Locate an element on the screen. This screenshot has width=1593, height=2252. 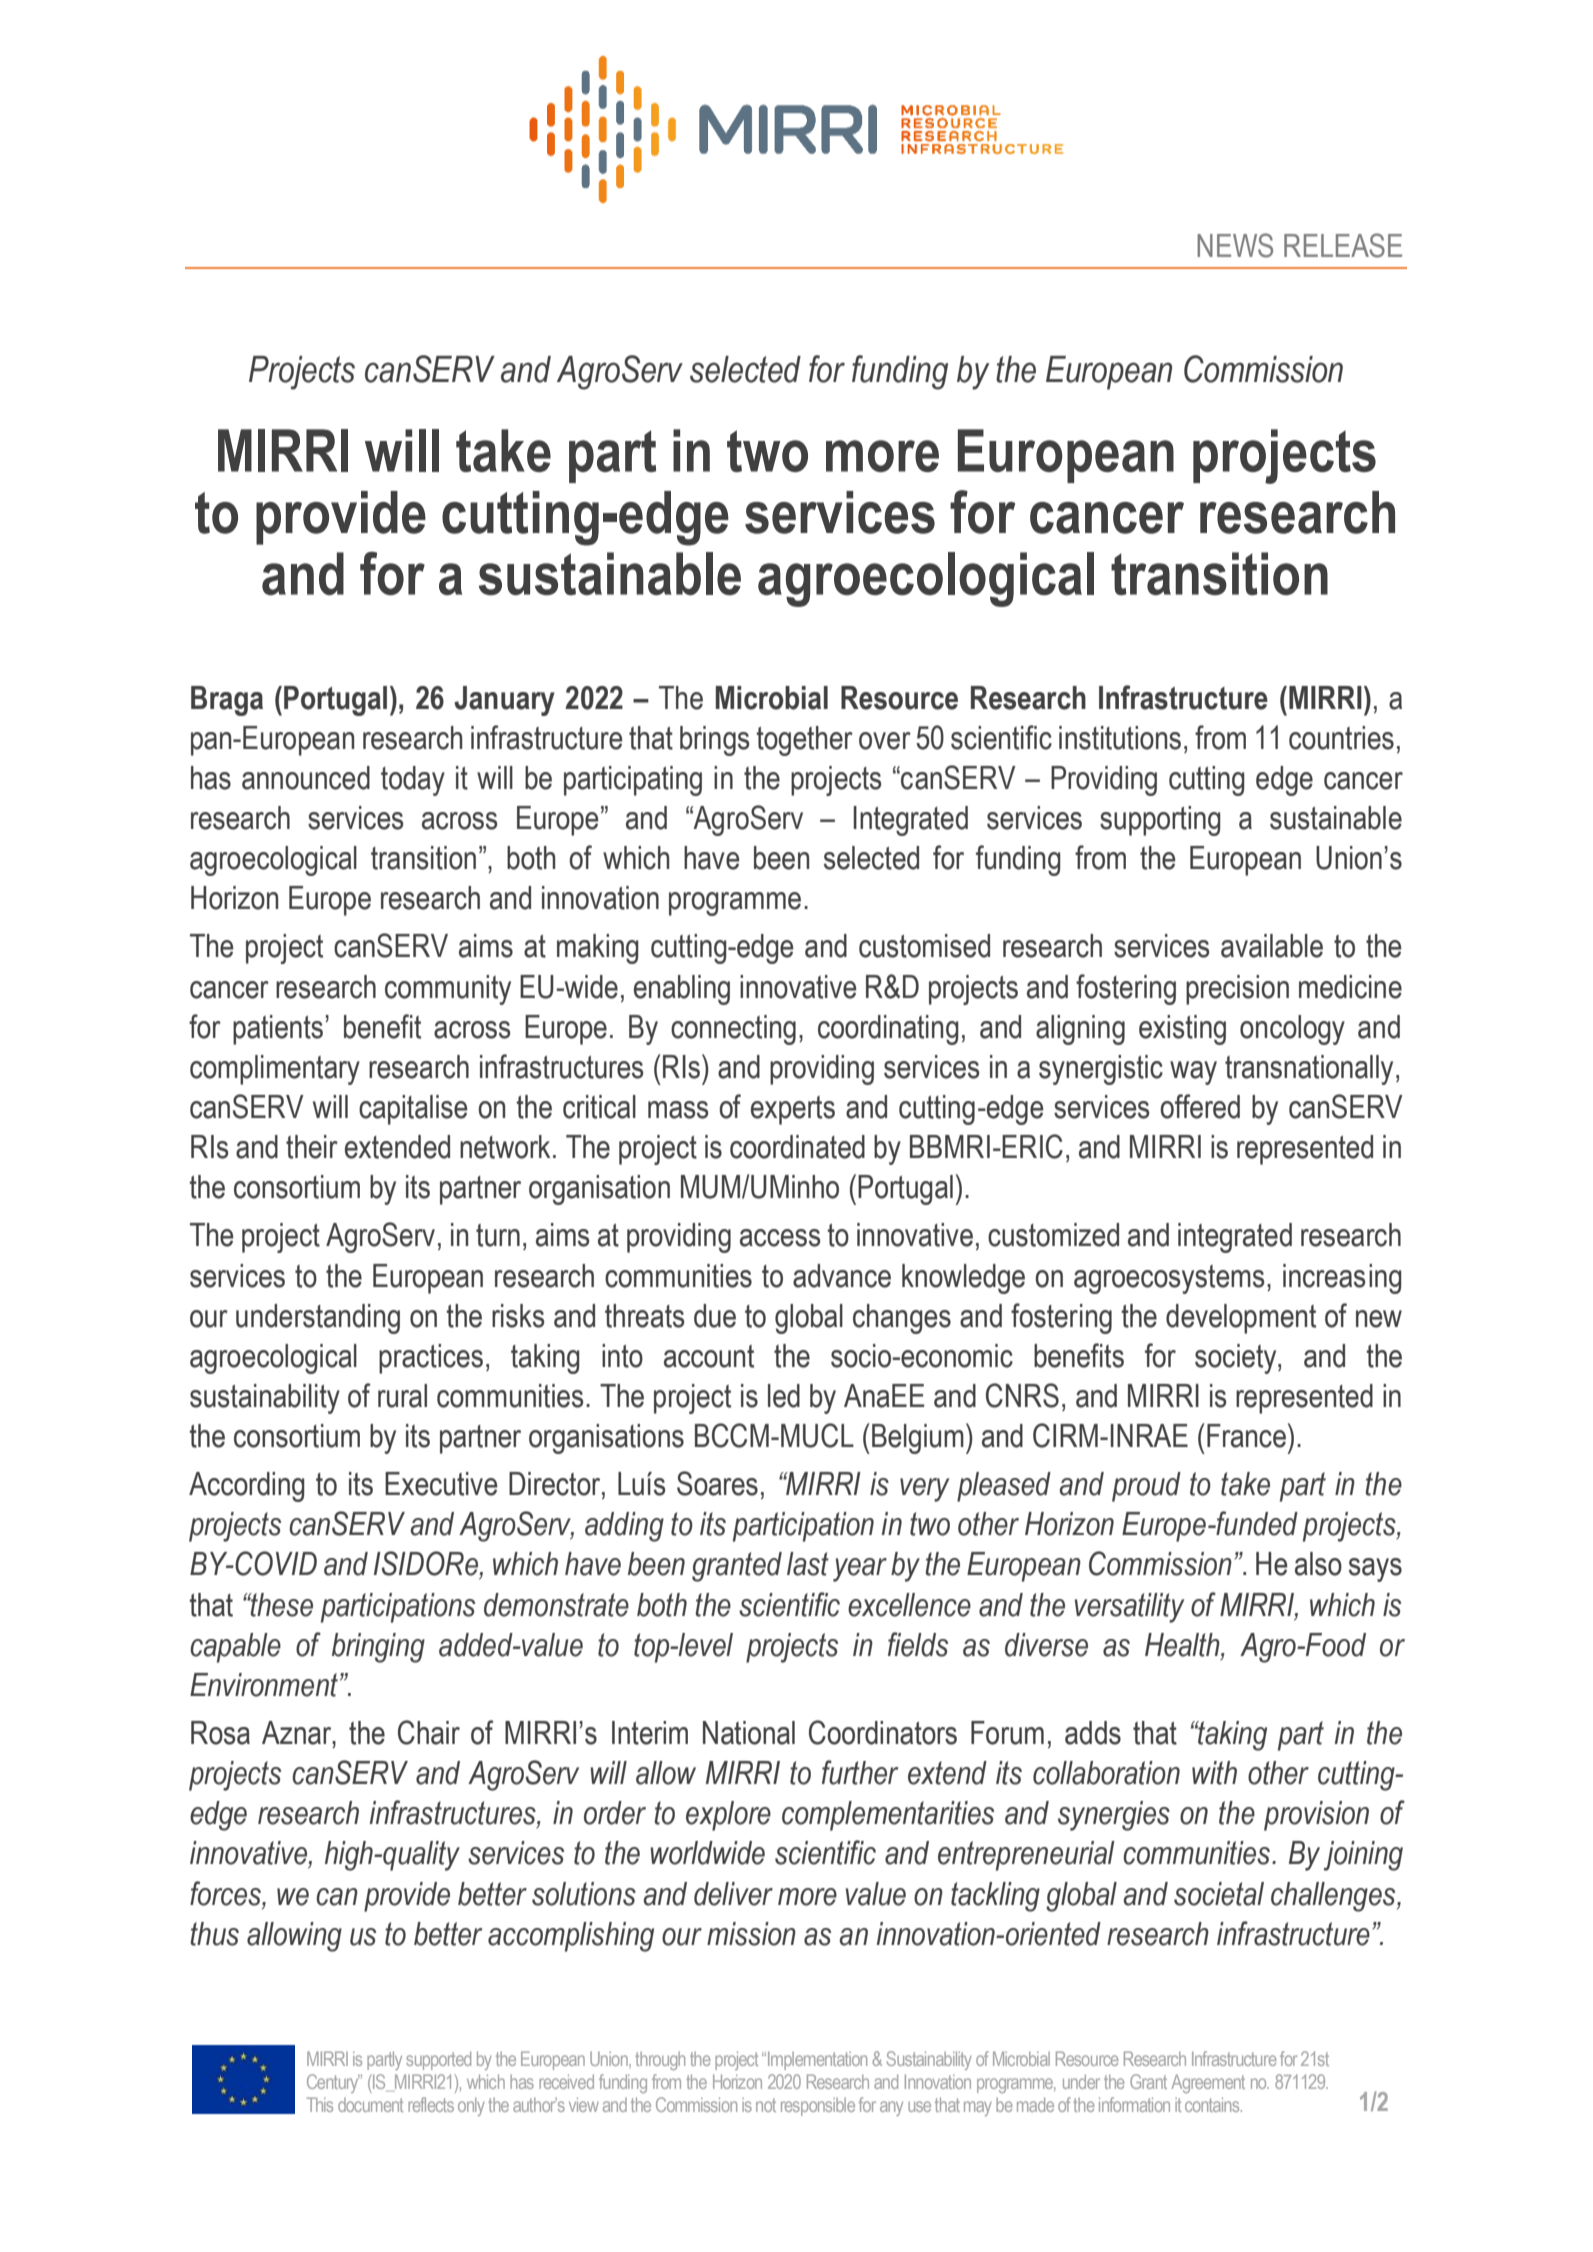
last is located at coordinates (808, 1564).
